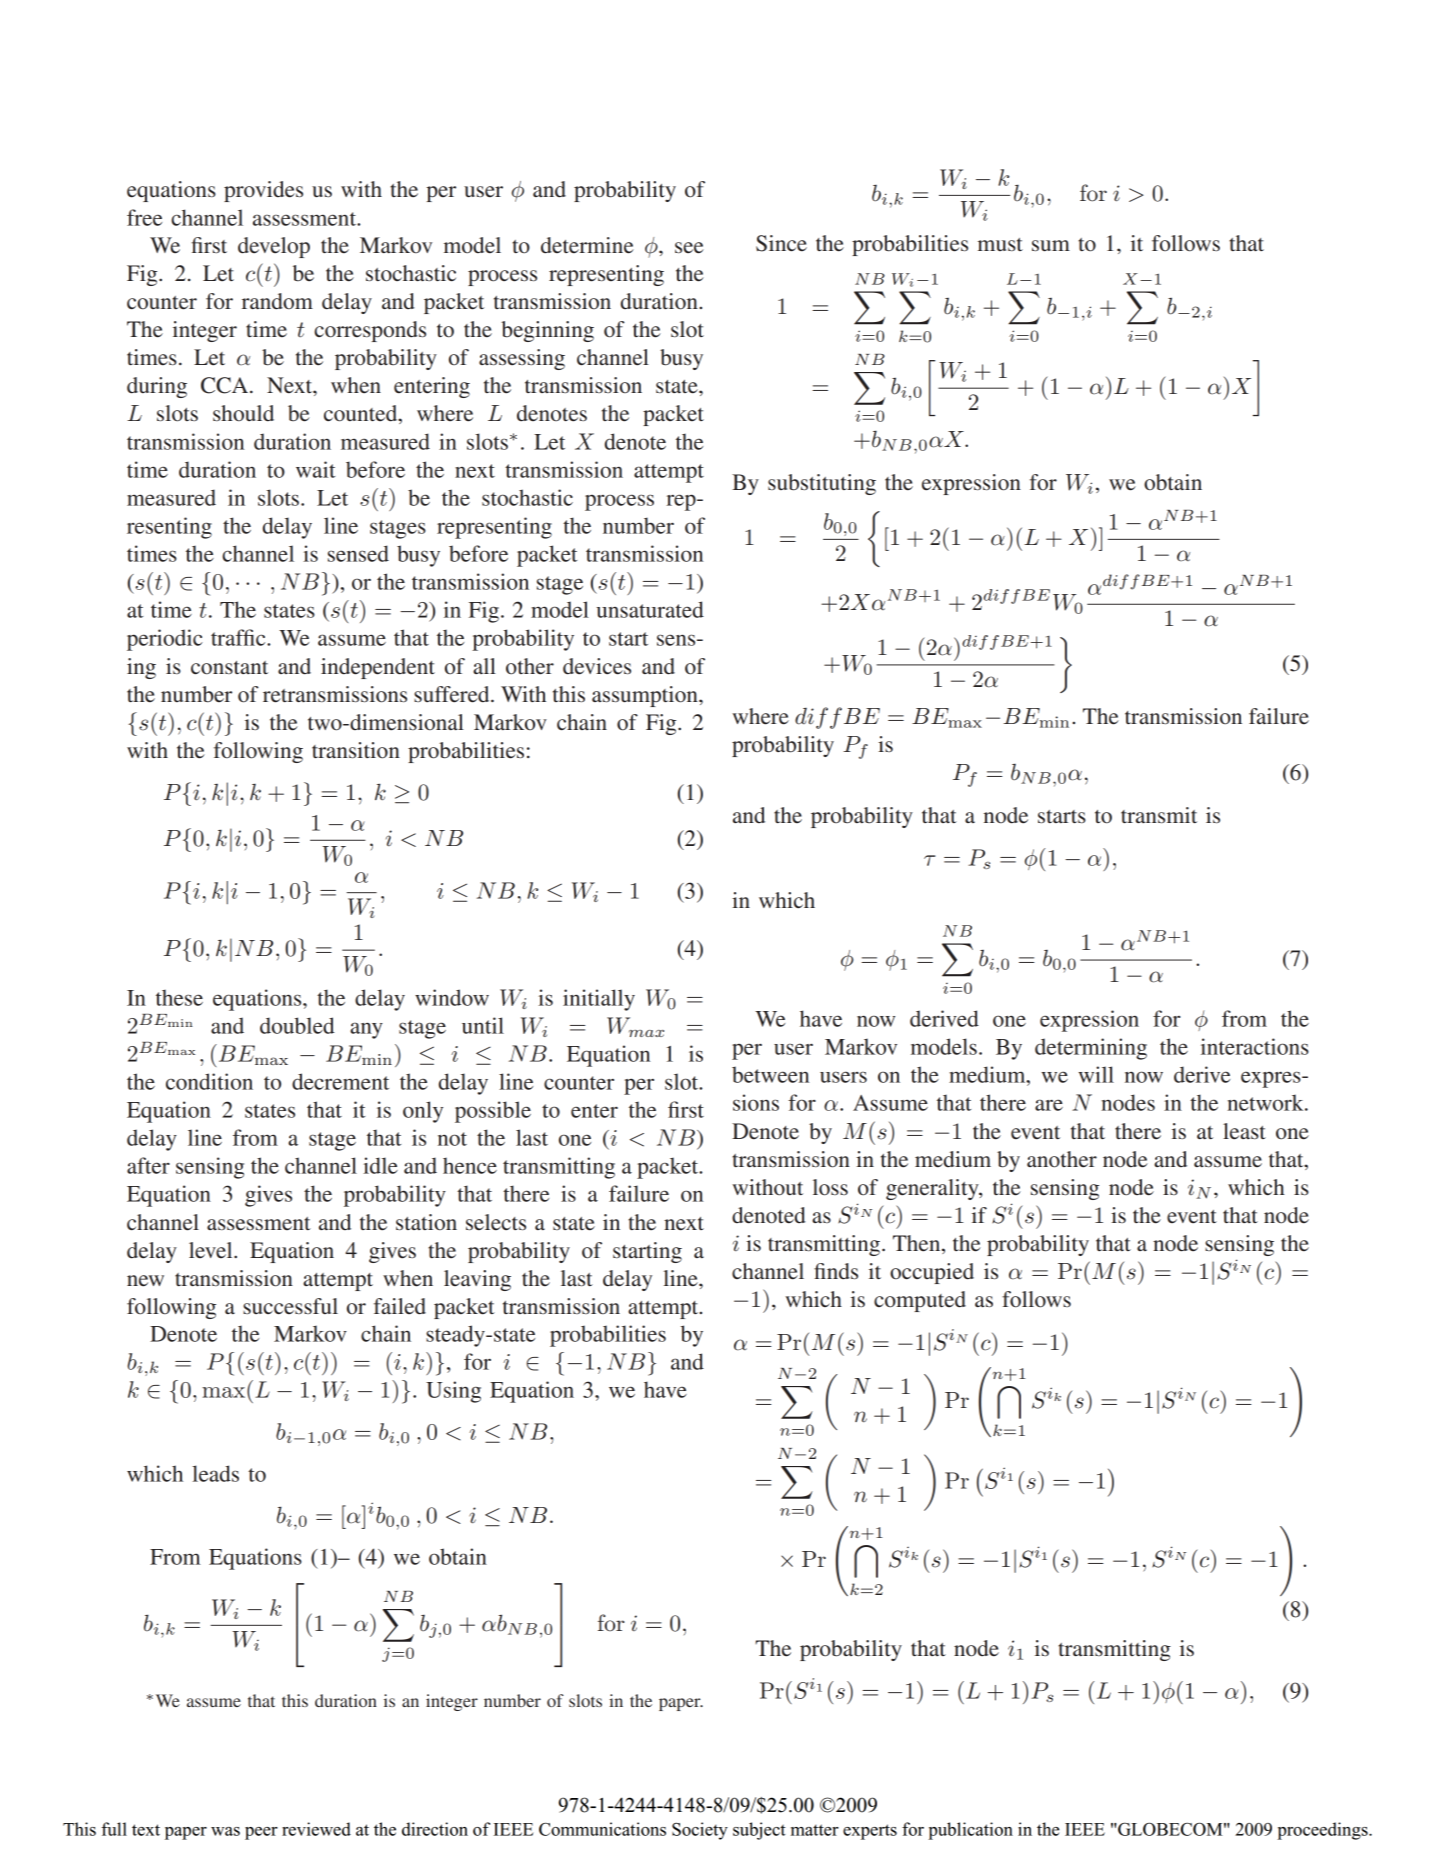 The height and width of the image is (1859, 1436). I want to click on develop, so click(274, 247).
